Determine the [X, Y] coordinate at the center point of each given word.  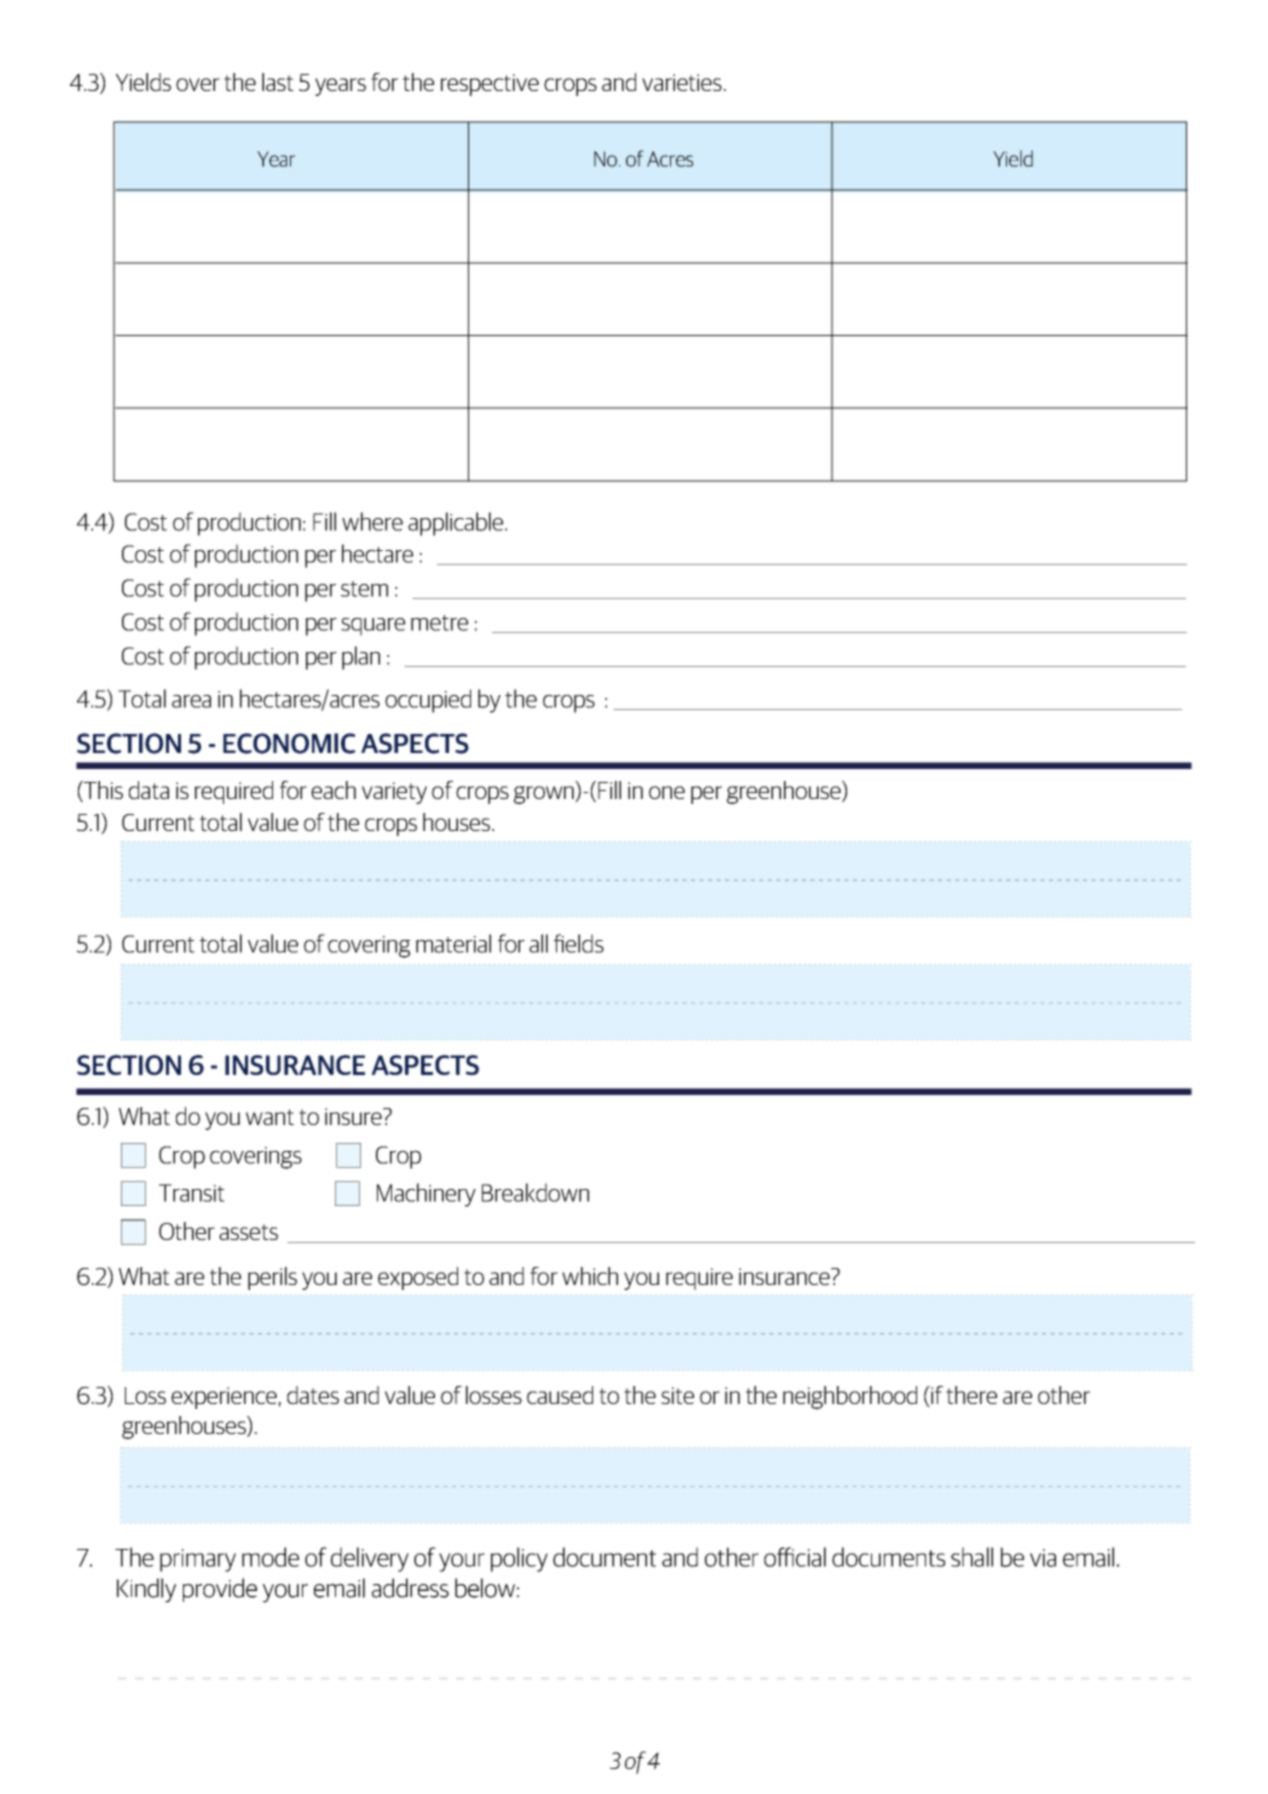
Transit [192, 1193]
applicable [457, 524]
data [149, 790]
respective [490, 85]
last [278, 82]
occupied [428, 701]
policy [519, 1559]
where [372, 521]
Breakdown [535, 1192]
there [971, 1395]
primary [198, 1560]
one [667, 792]
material [453, 943]
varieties [682, 82]
